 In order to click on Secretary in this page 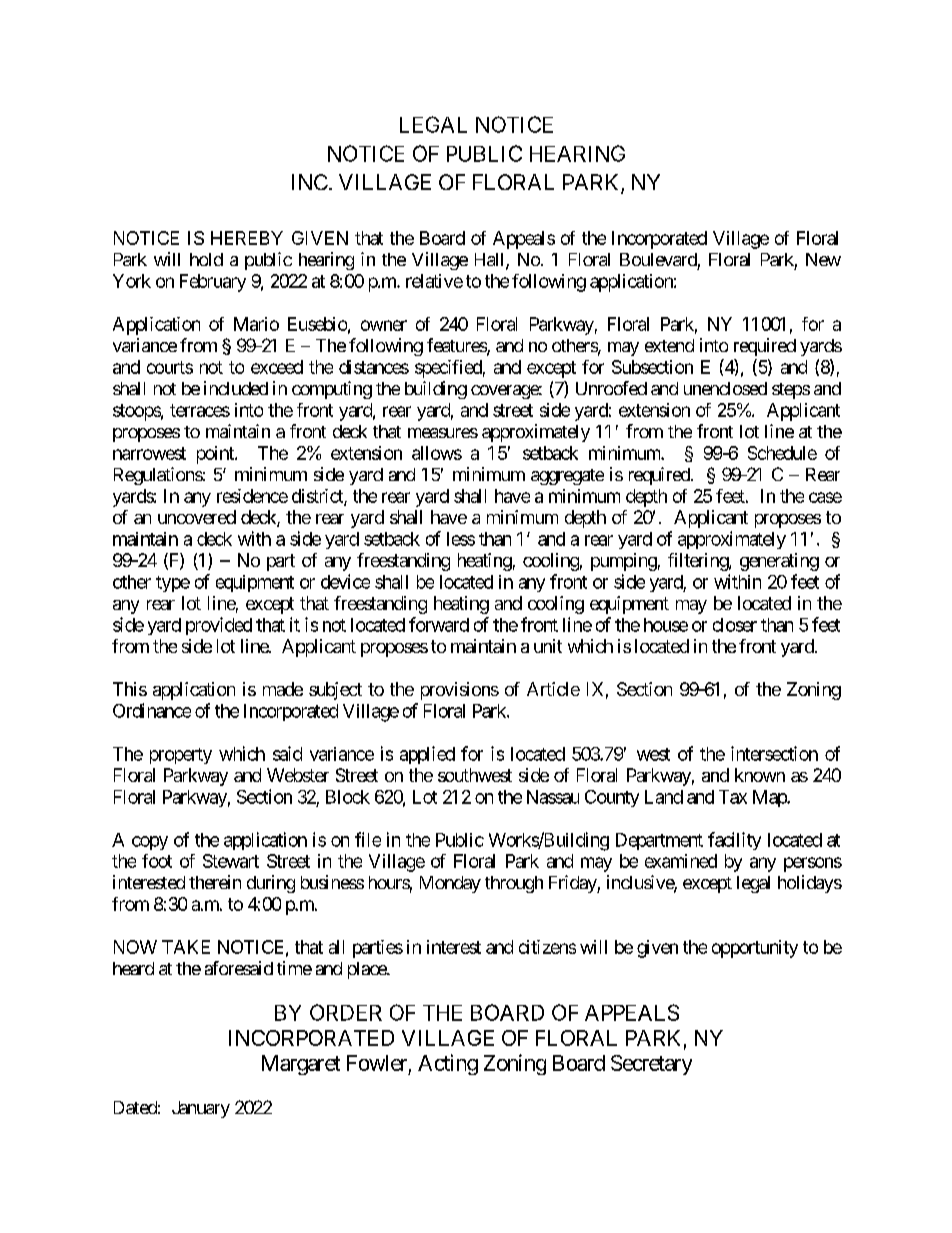, I will do `click(651, 1065)`.
